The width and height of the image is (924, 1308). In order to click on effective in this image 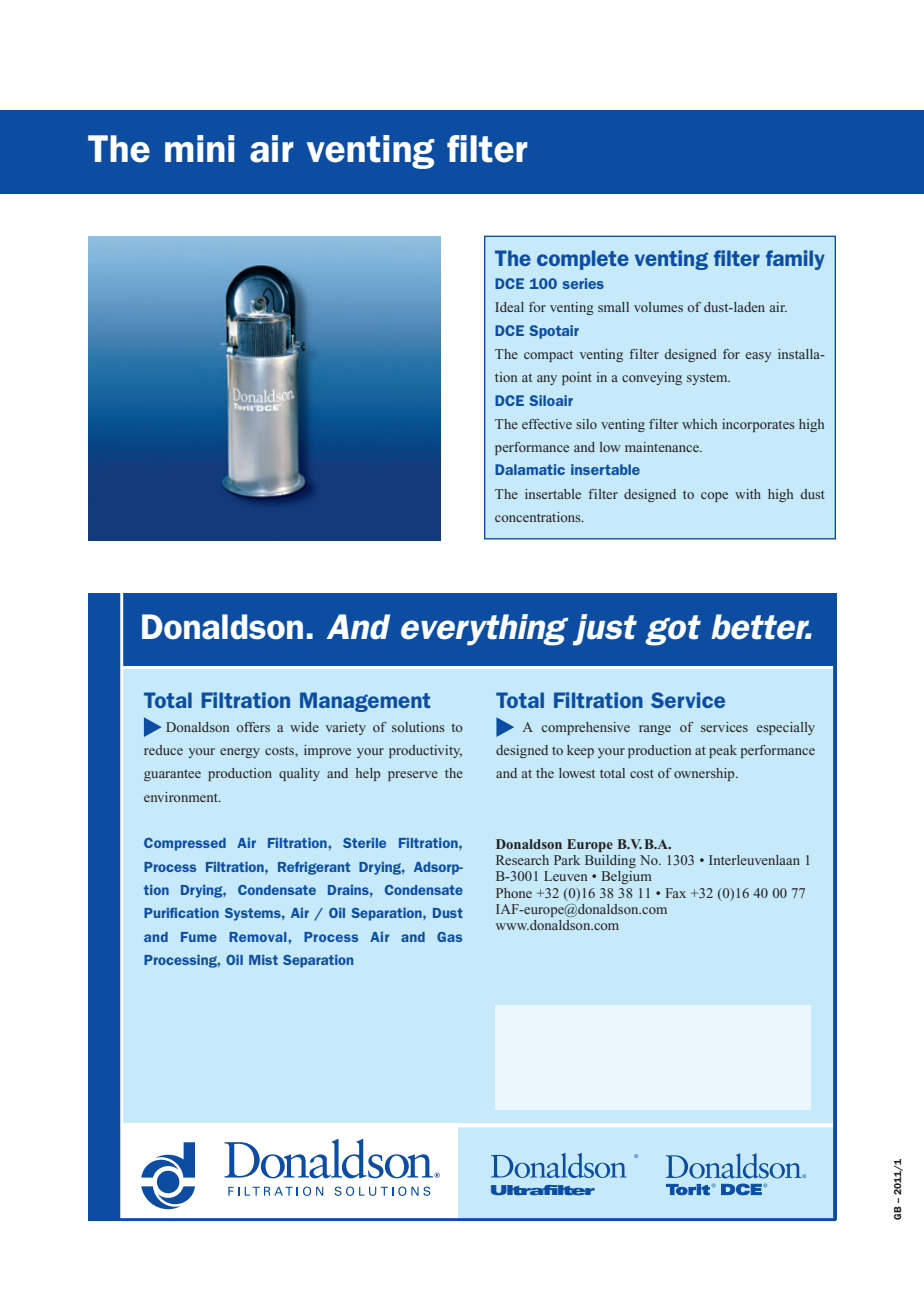, I will do `click(547, 424)`.
